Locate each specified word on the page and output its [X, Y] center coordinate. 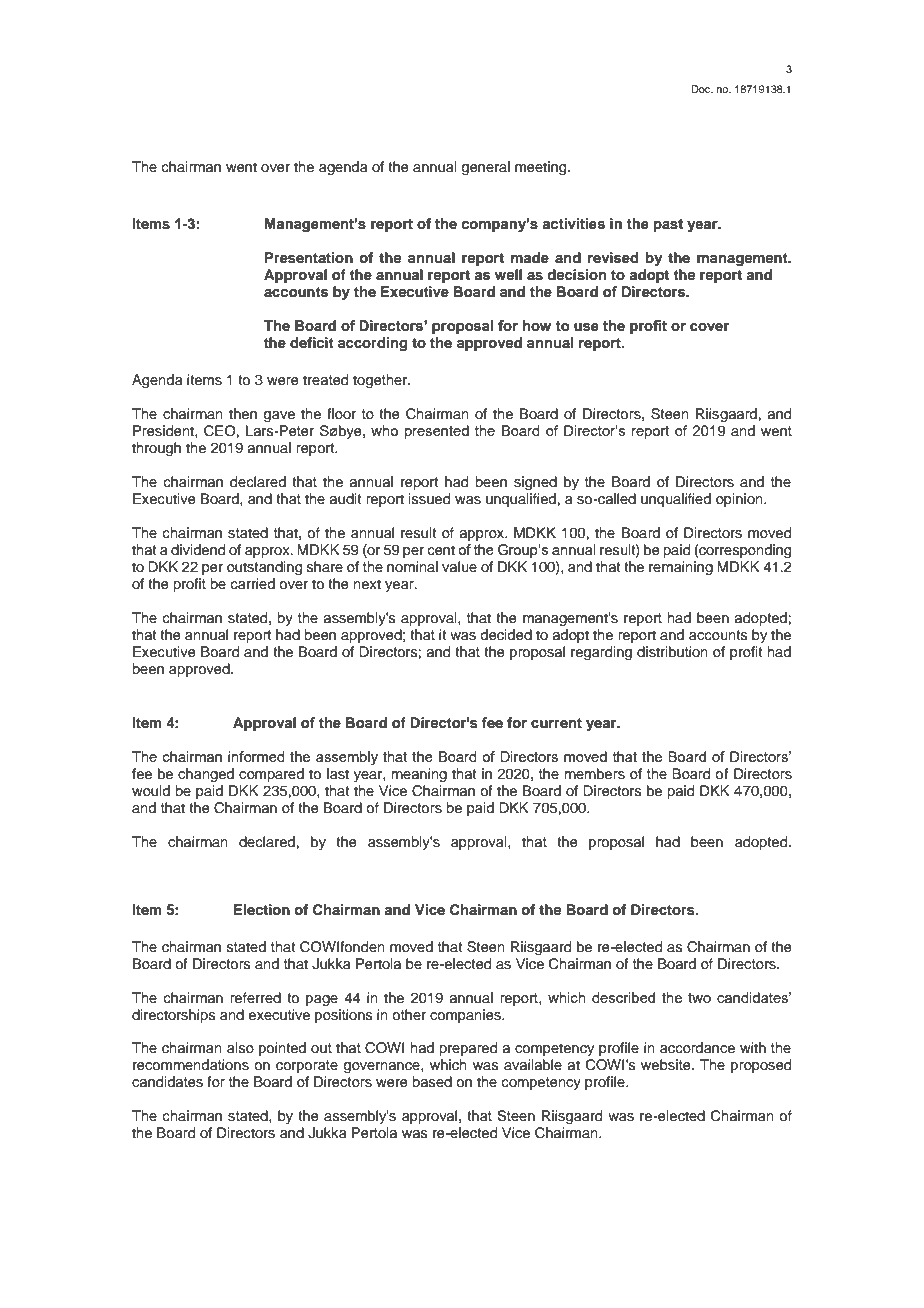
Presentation [309, 258]
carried [253, 584]
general [486, 168]
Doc [702, 89]
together [381, 381]
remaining [681, 568]
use [586, 327]
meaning [419, 775]
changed [206, 775]
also [240, 1047]
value [459, 566]
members [595, 774]
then [243, 414]
